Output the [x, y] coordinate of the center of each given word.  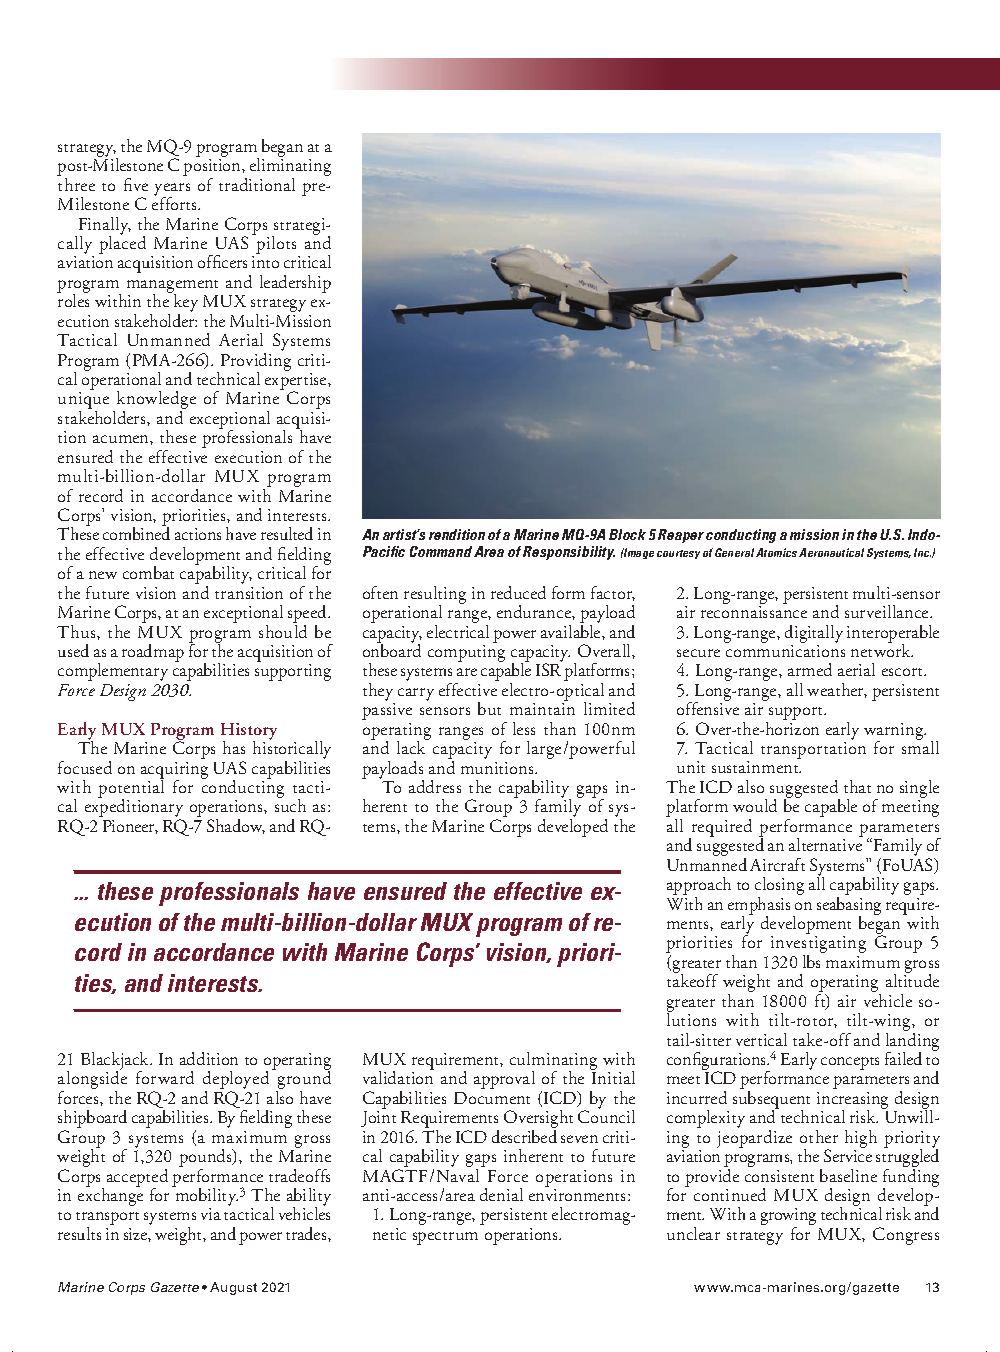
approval [504, 1080]
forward [165, 1077]
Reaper [681, 536]
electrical [458, 630]
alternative [826, 843]
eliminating [290, 167]
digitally [814, 635]
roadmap [153, 653]
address [435, 786]
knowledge [155, 401]
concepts [850, 1063]
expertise [297, 383]
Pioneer [130, 827]
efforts [176, 202]
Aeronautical [831, 552]
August [233, 1288]
